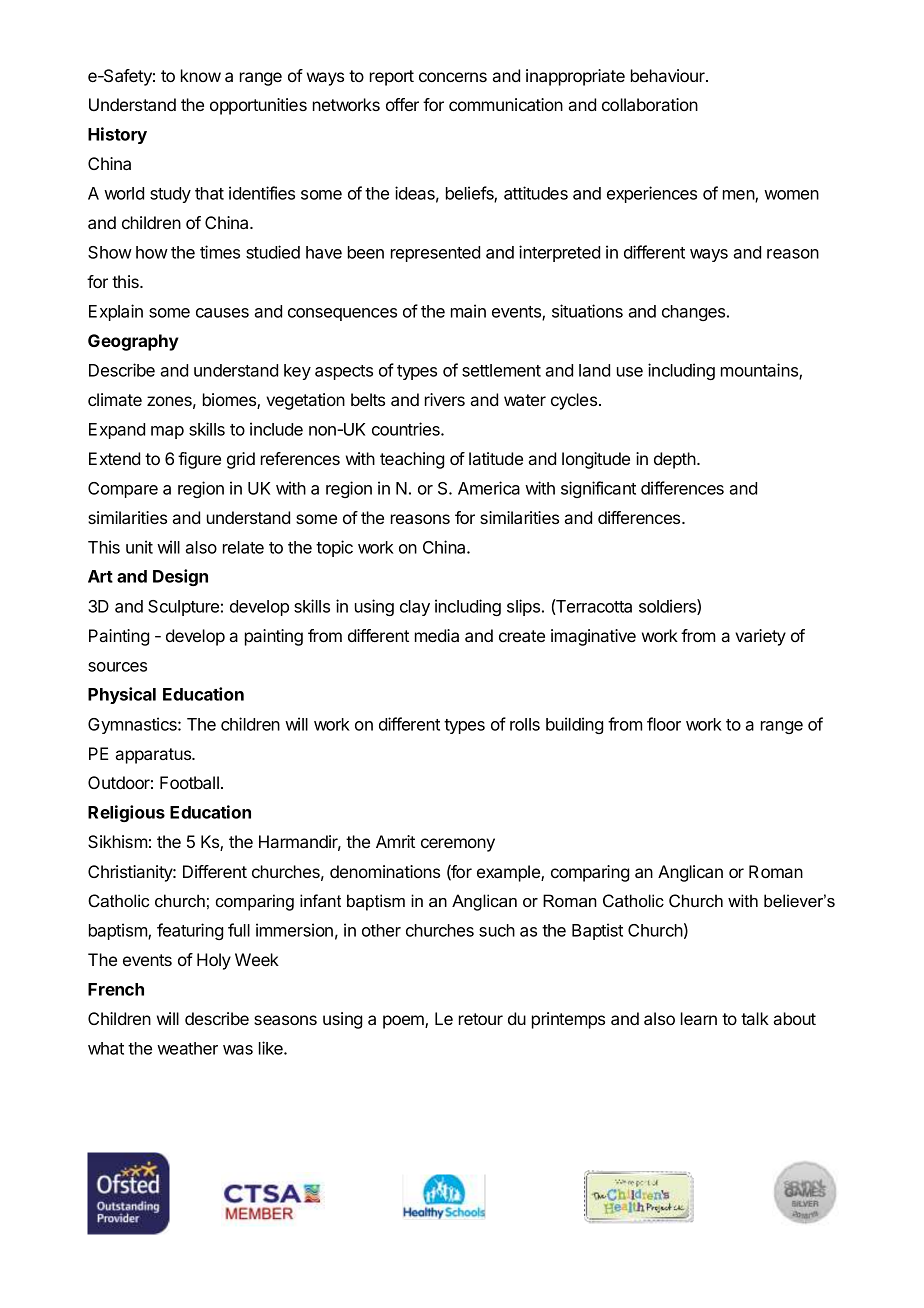  Describe the element at coordinates (412, 460) in the image. I see `teaching` at that location.
